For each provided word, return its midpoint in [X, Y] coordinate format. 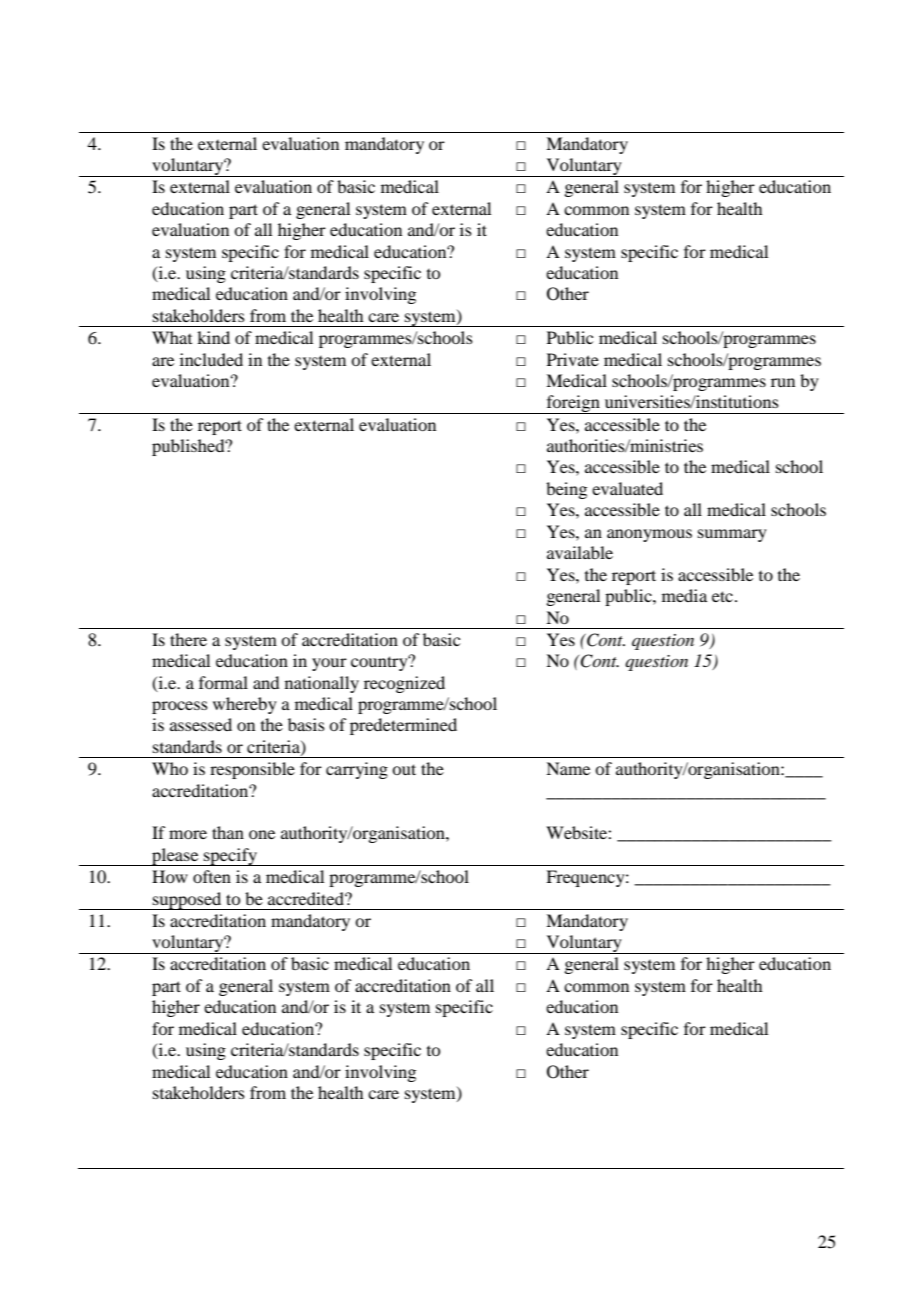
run [783, 382]
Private [573, 359]
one [262, 834]
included [211, 359]
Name [568, 768]
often [212, 876]
